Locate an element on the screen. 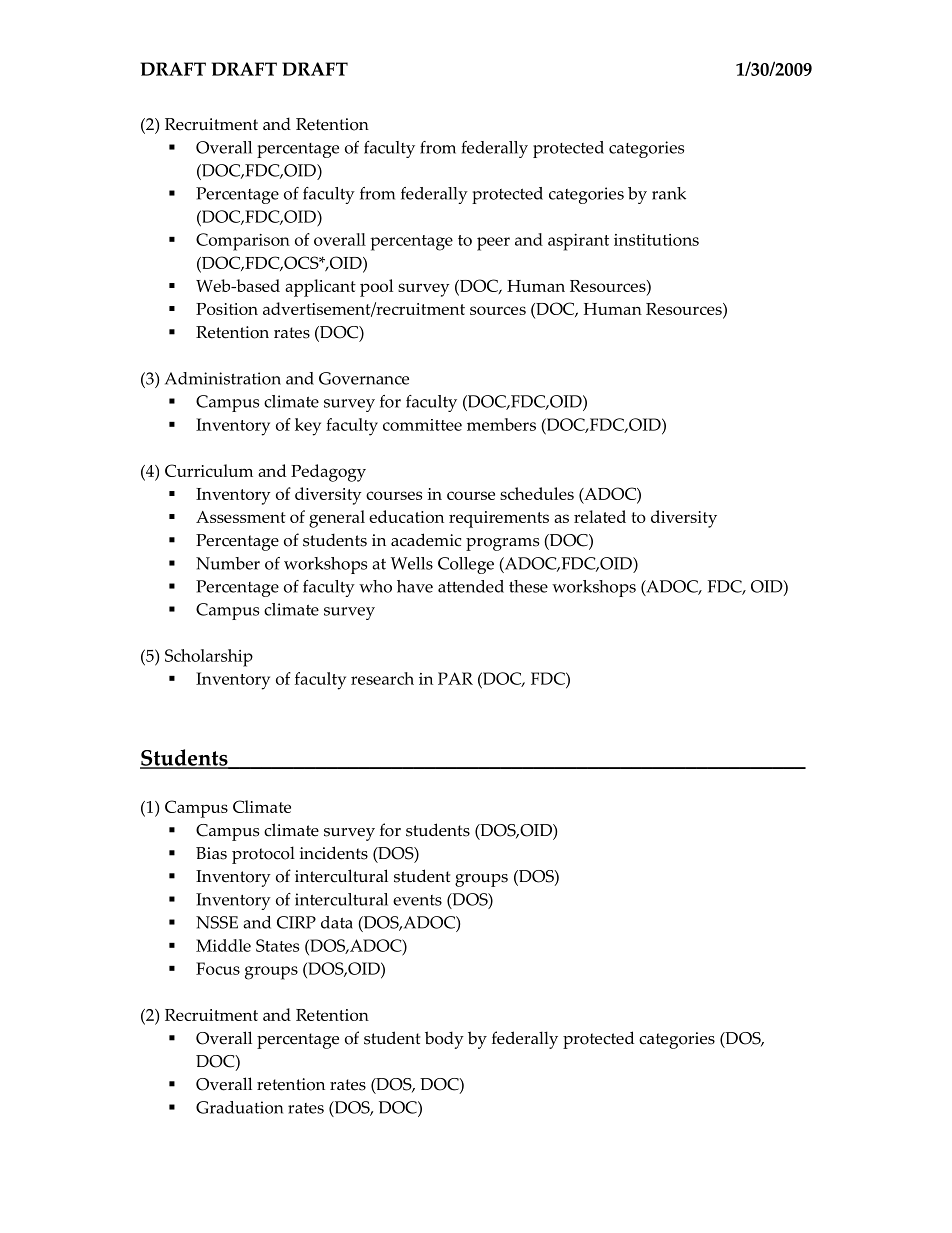 The width and height of the screenshot is (952, 1233). body is located at coordinates (444, 1040).
